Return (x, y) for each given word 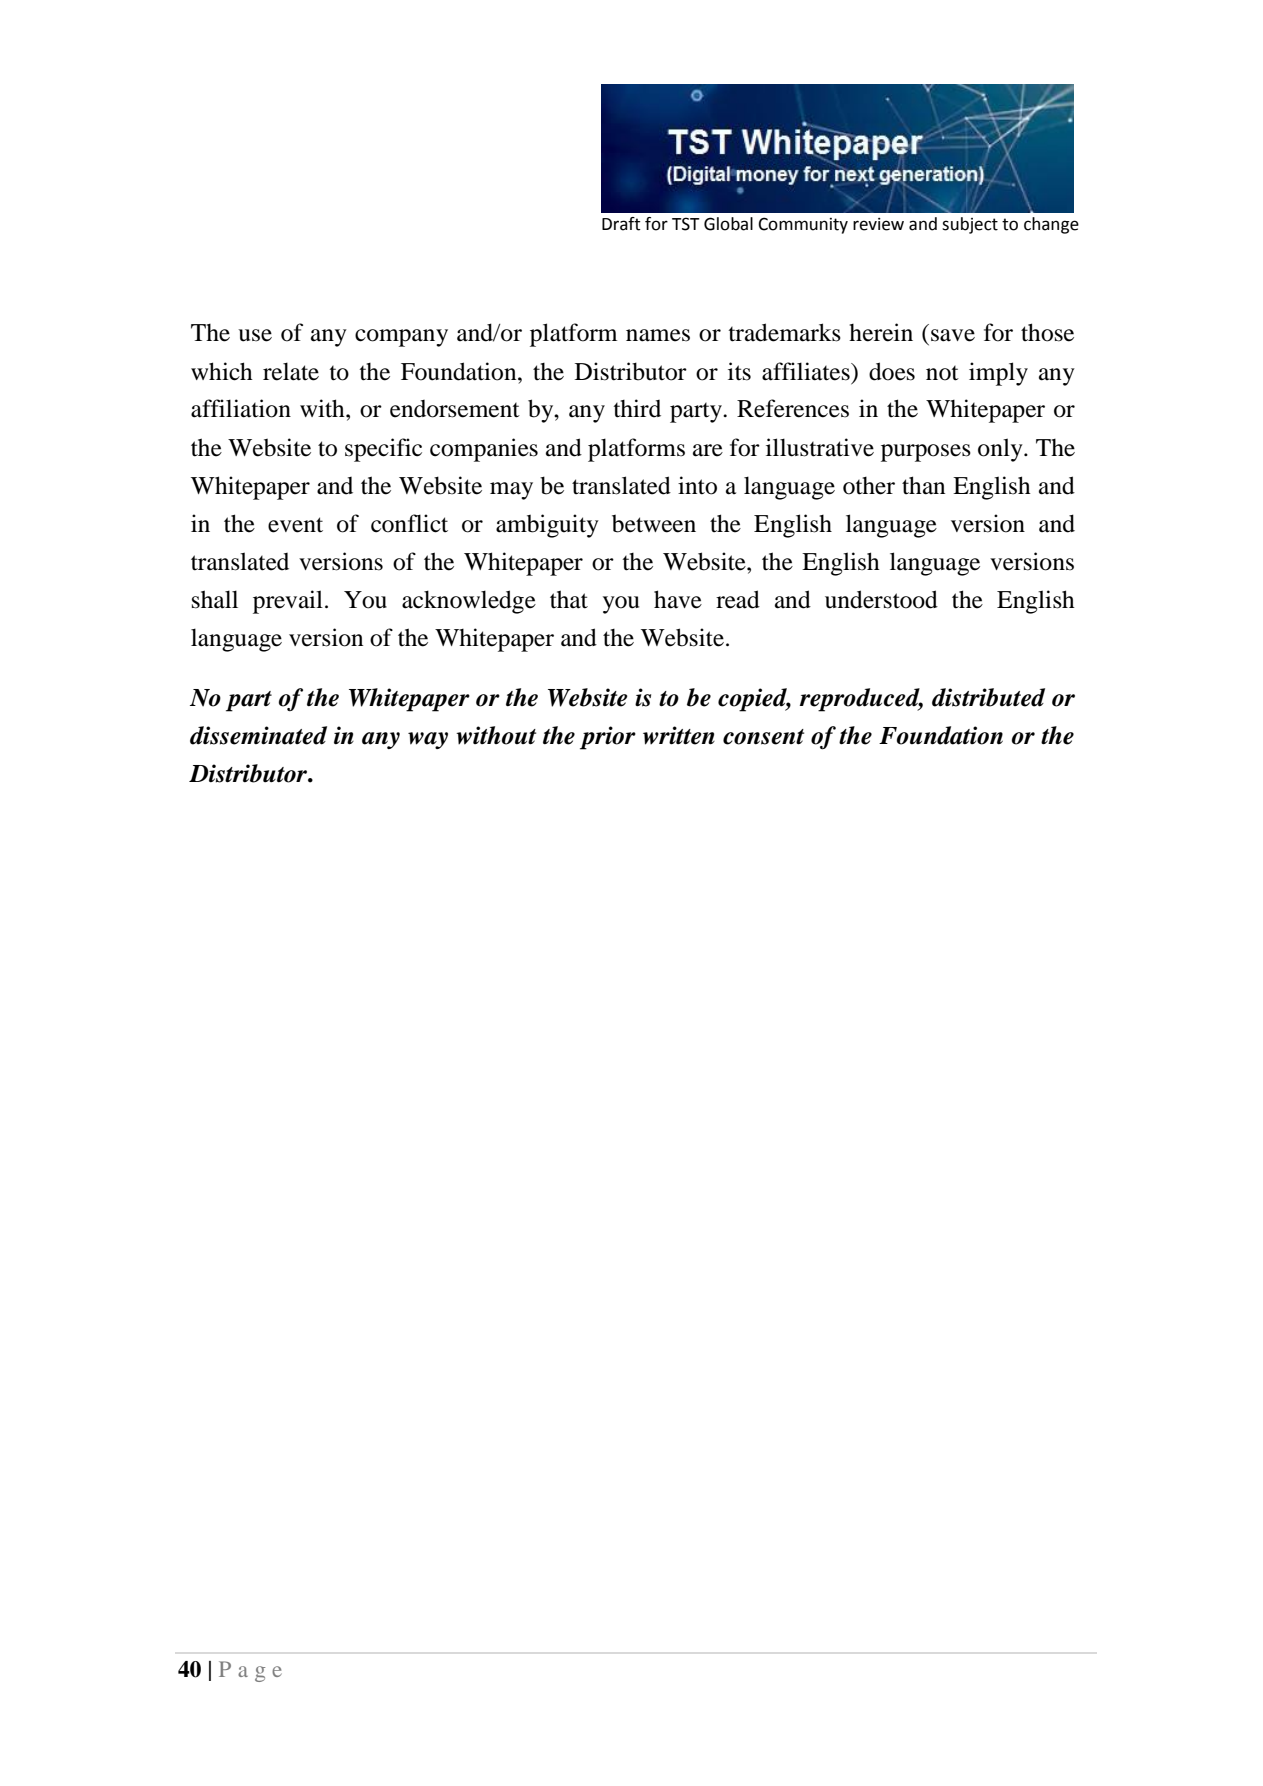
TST (686, 224)
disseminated (258, 735)
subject (970, 225)
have (678, 599)
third (637, 408)
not (942, 373)
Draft (621, 224)
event (295, 525)
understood (881, 599)
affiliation (241, 408)
